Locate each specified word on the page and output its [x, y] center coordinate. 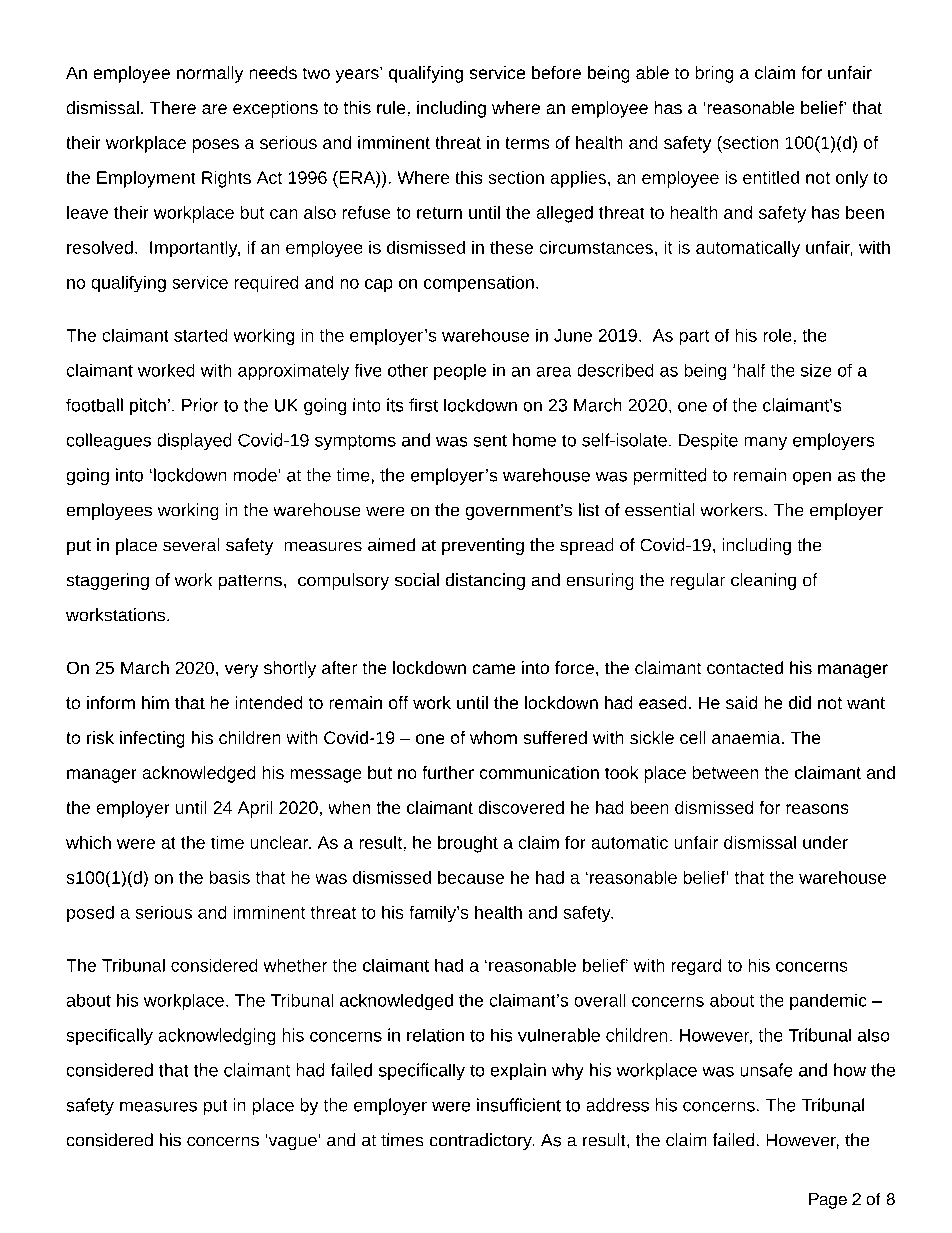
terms [527, 143]
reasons [817, 809]
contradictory [482, 1141]
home [534, 440]
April [255, 809]
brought [468, 844]
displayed [194, 441]
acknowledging [217, 1036]
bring [714, 74]
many [766, 443]
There [173, 107]
